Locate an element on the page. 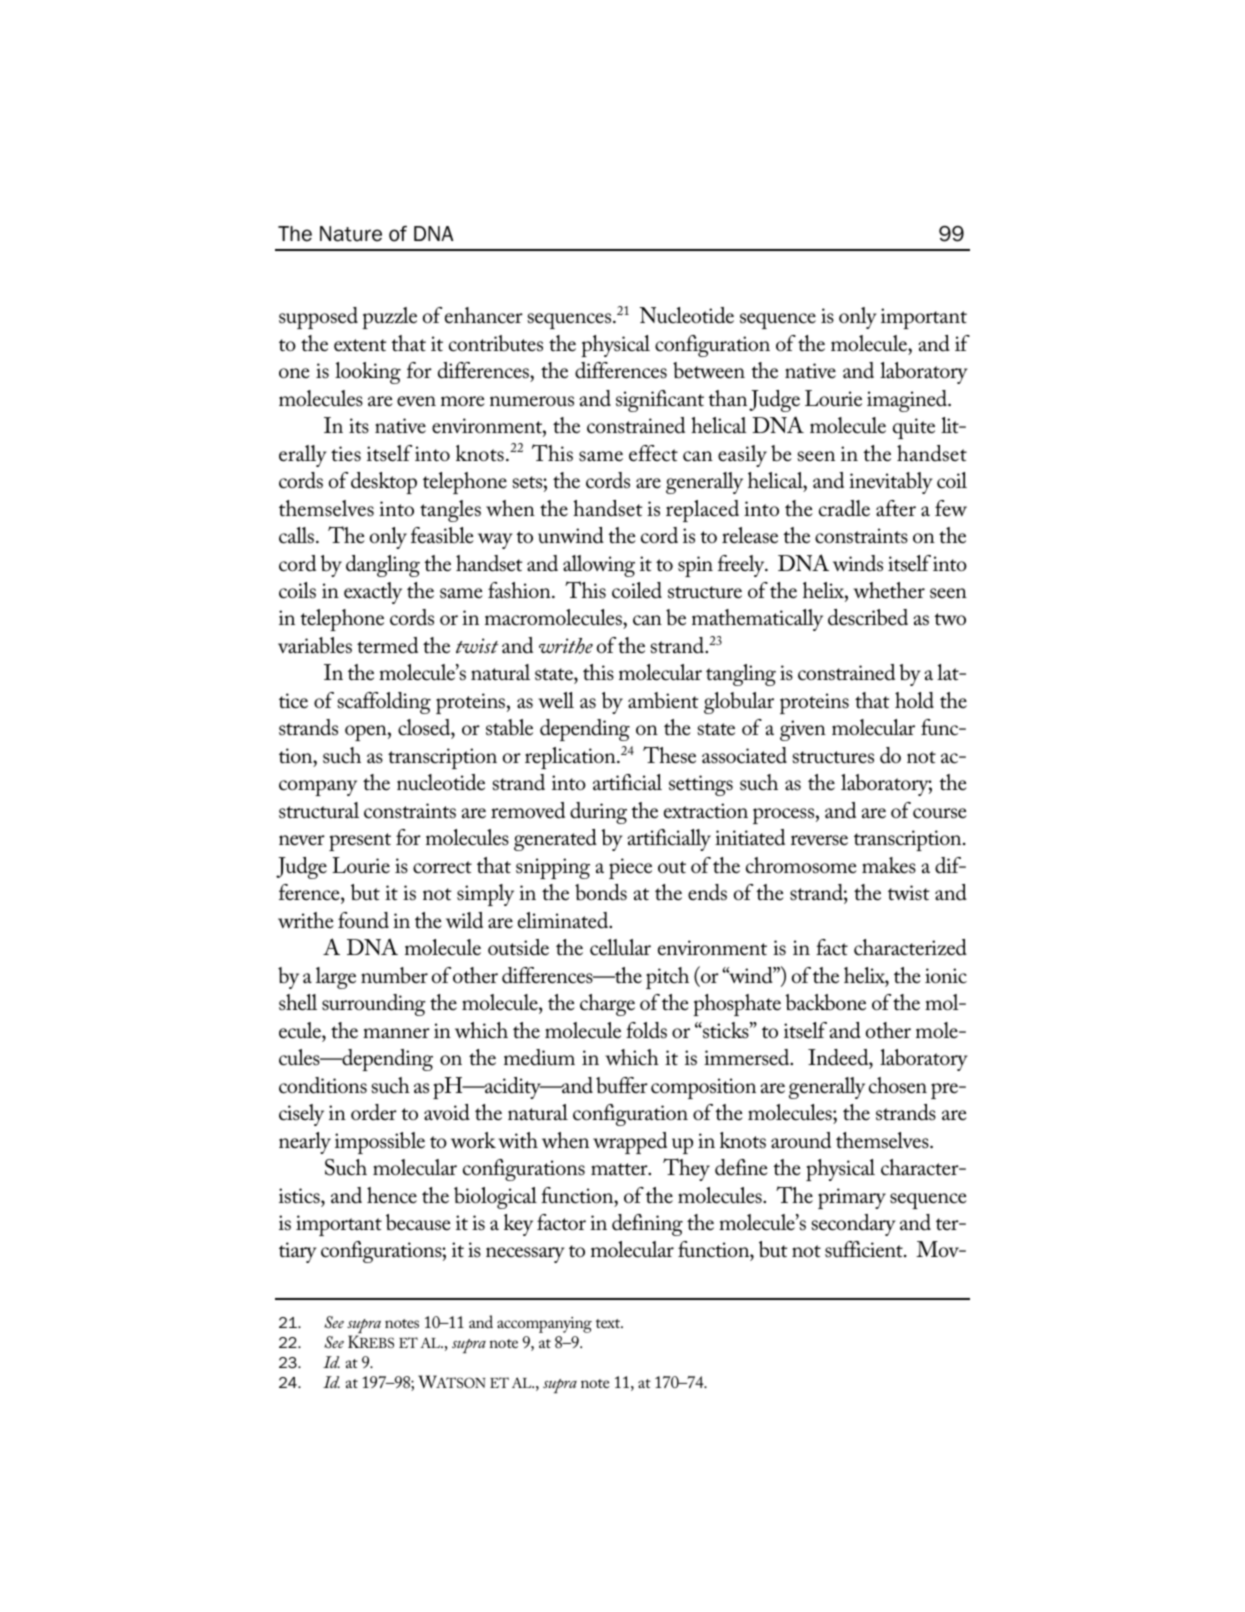  Nature is located at coordinates (351, 234).
